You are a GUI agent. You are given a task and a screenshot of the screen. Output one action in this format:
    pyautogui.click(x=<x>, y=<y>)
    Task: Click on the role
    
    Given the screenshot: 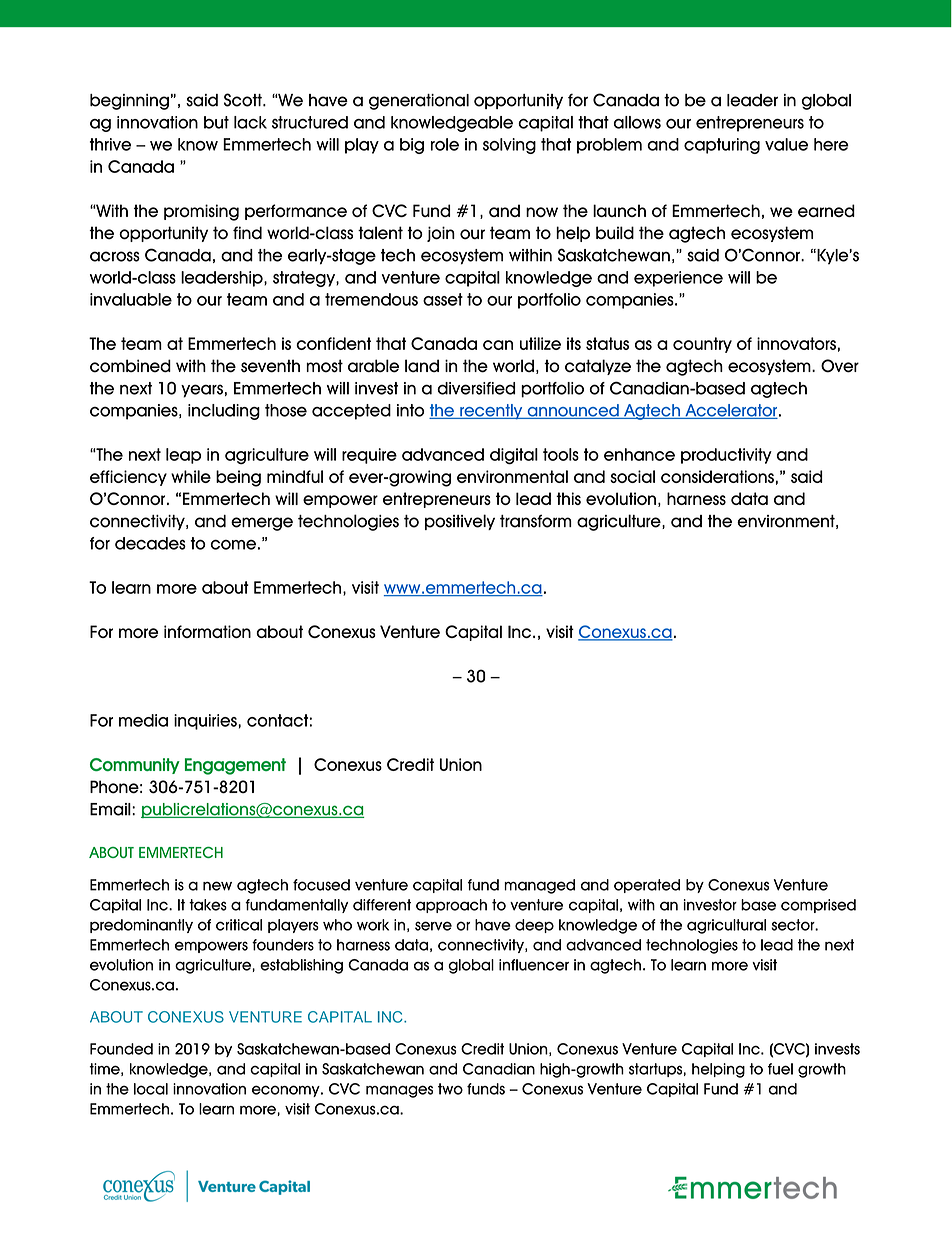 What is the action you would take?
    pyautogui.click(x=445, y=144)
